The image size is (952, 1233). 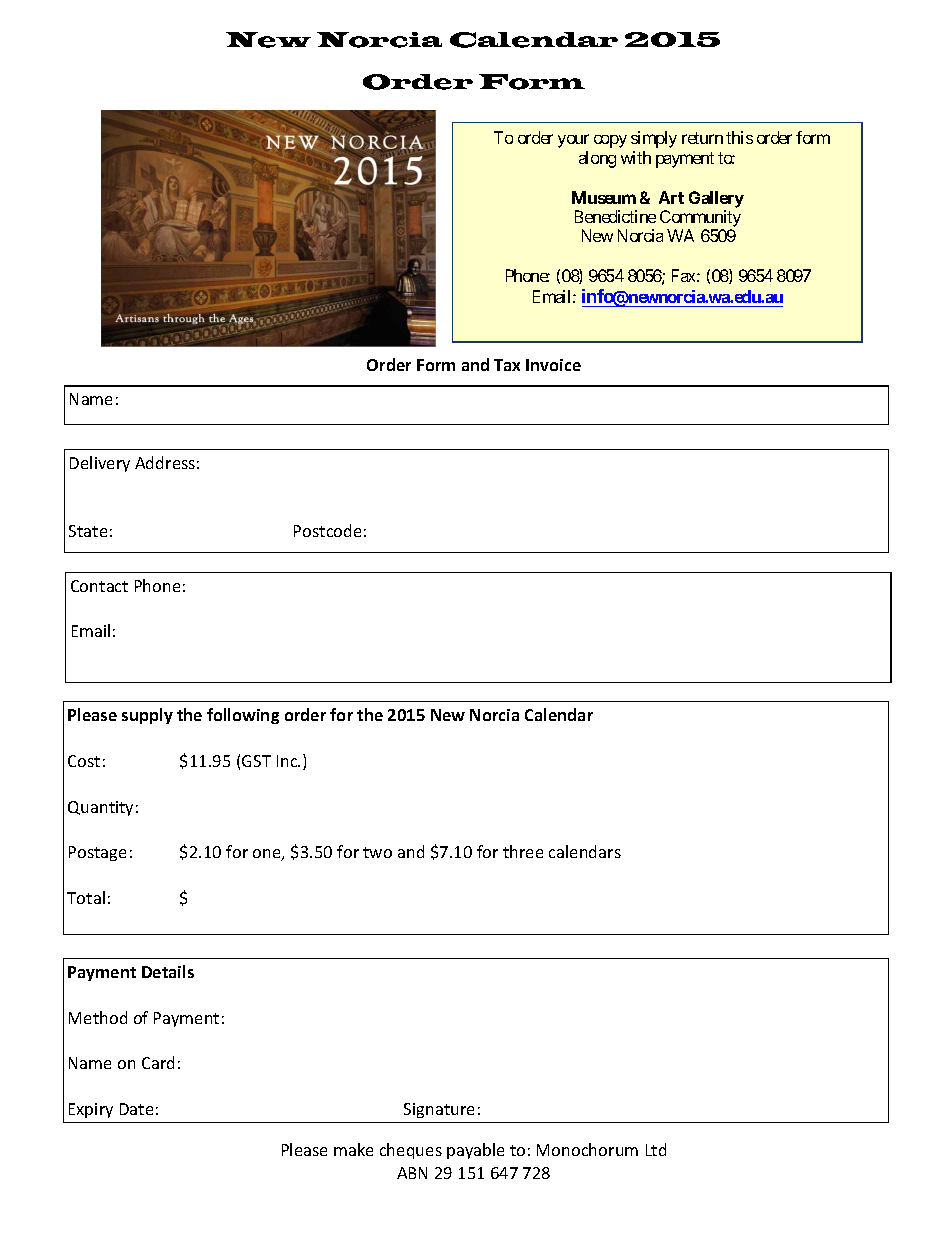 What do you see at coordinates (411, 1151) in the screenshot?
I see `cheques` at bounding box center [411, 1151].
